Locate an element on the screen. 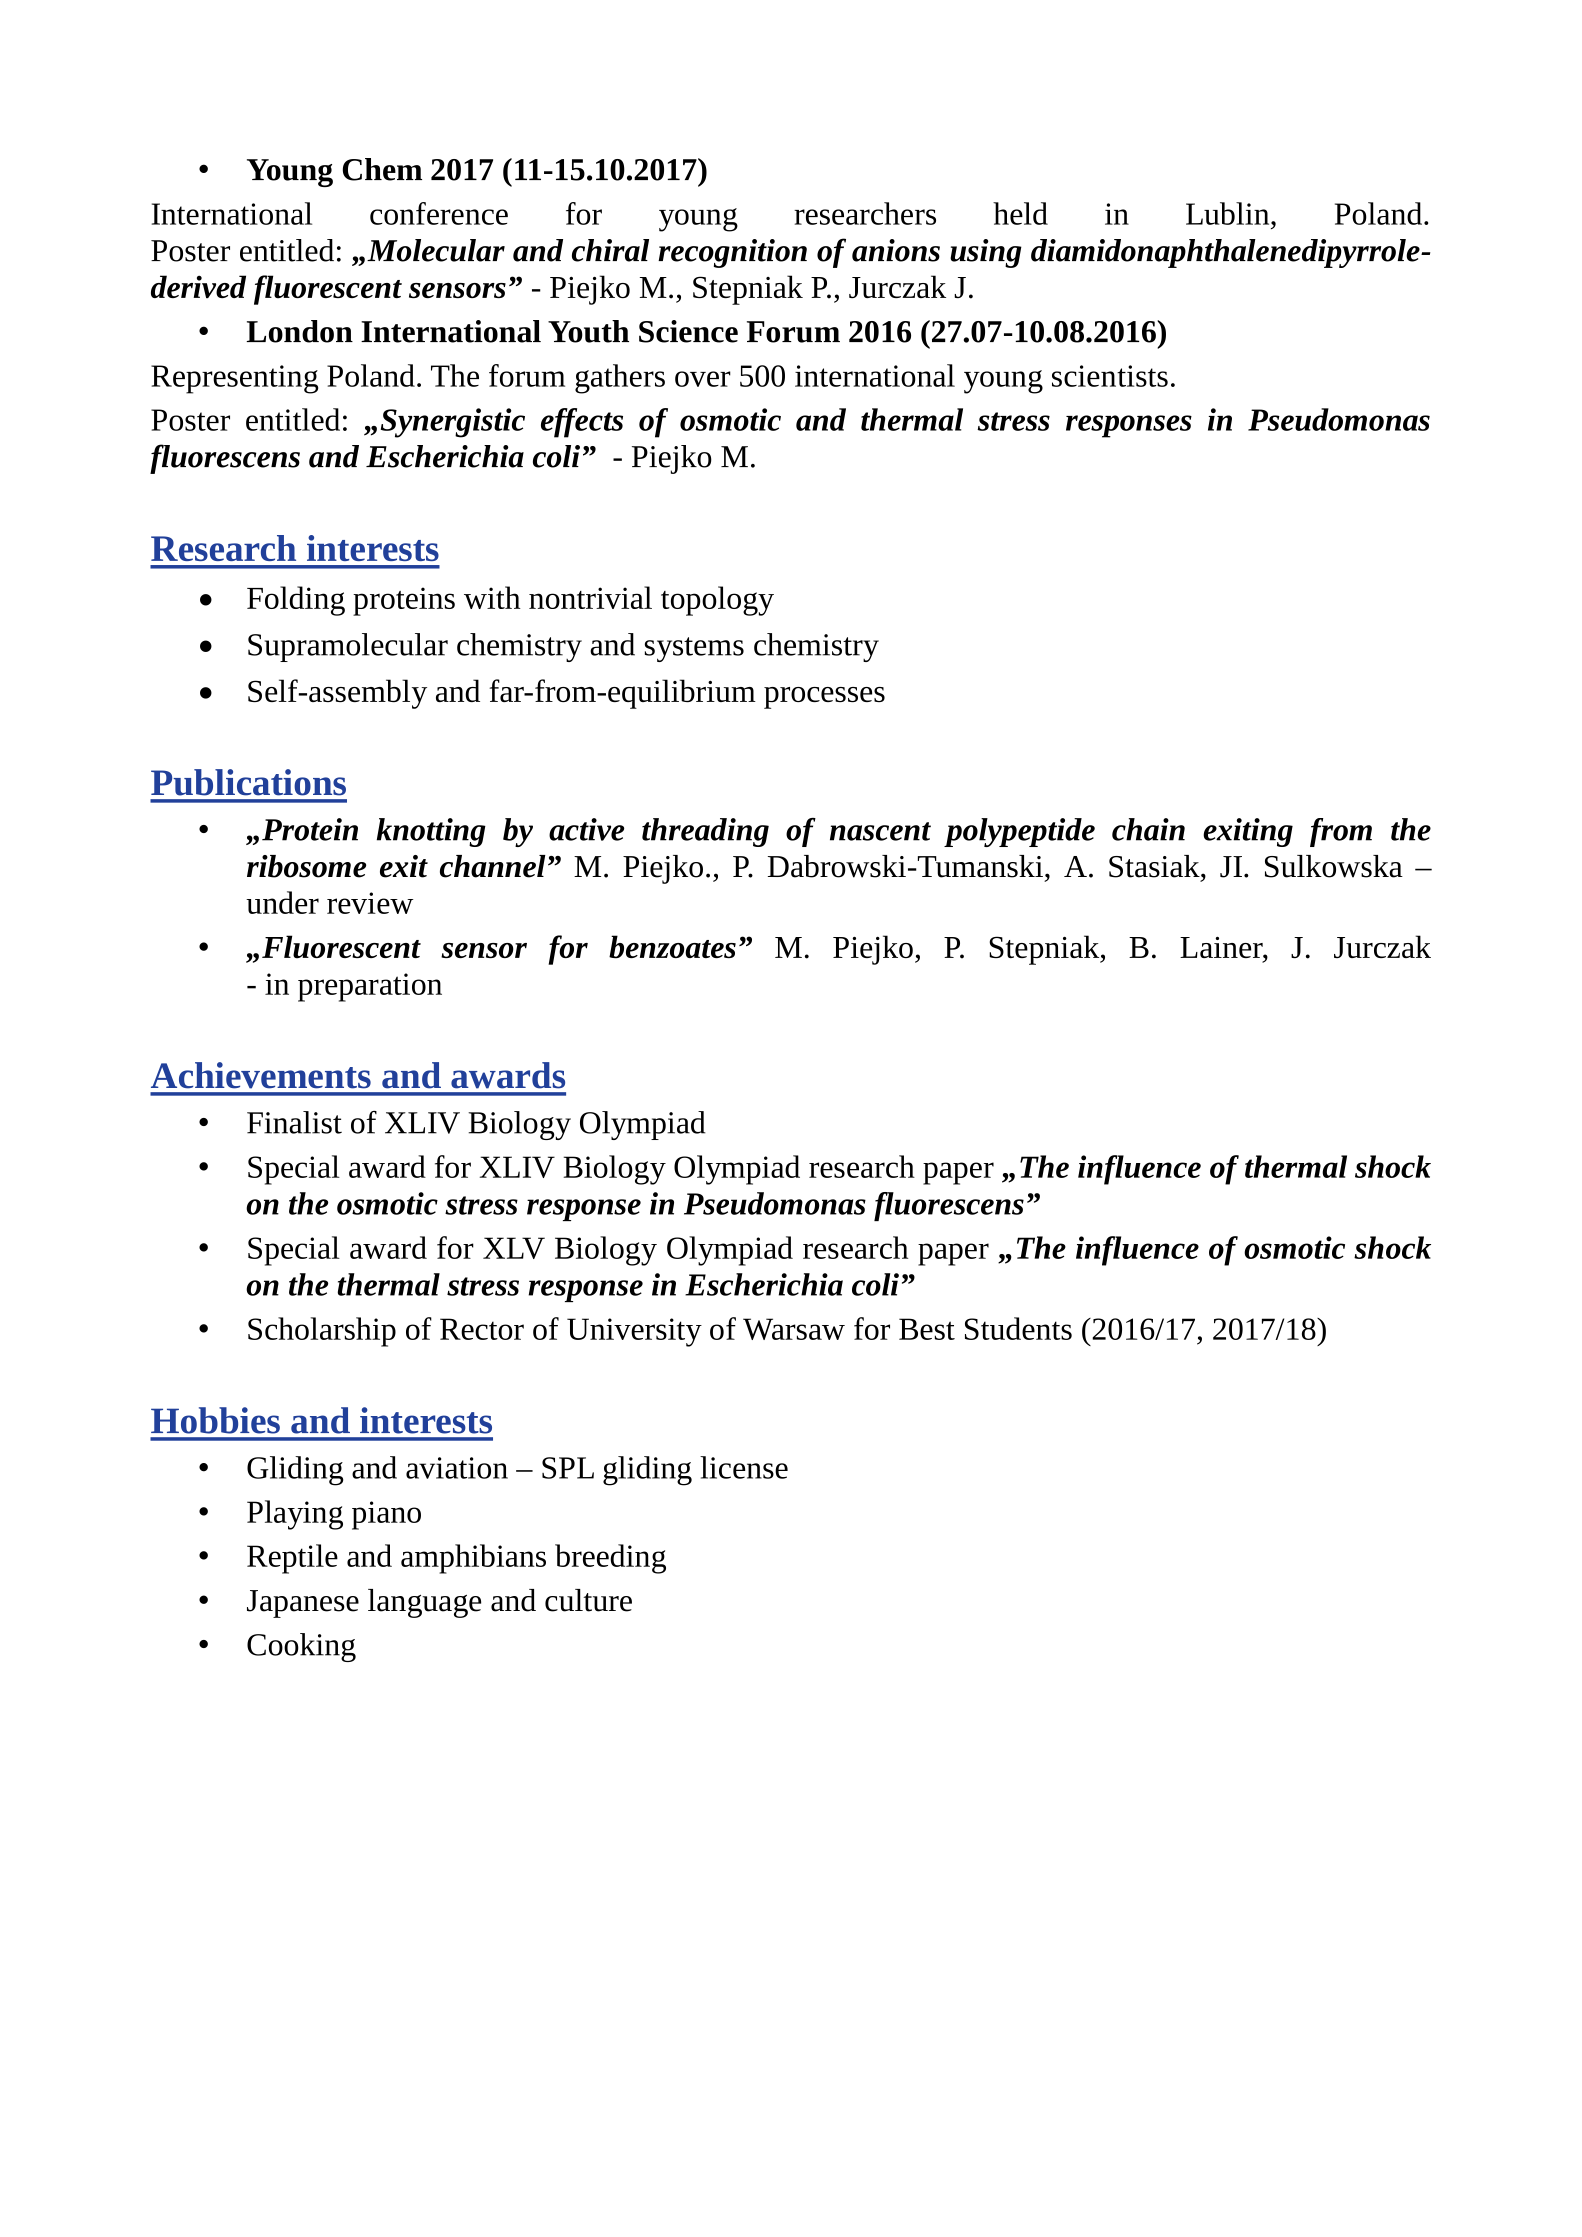  chain is located at coordinates (1148, 829).
